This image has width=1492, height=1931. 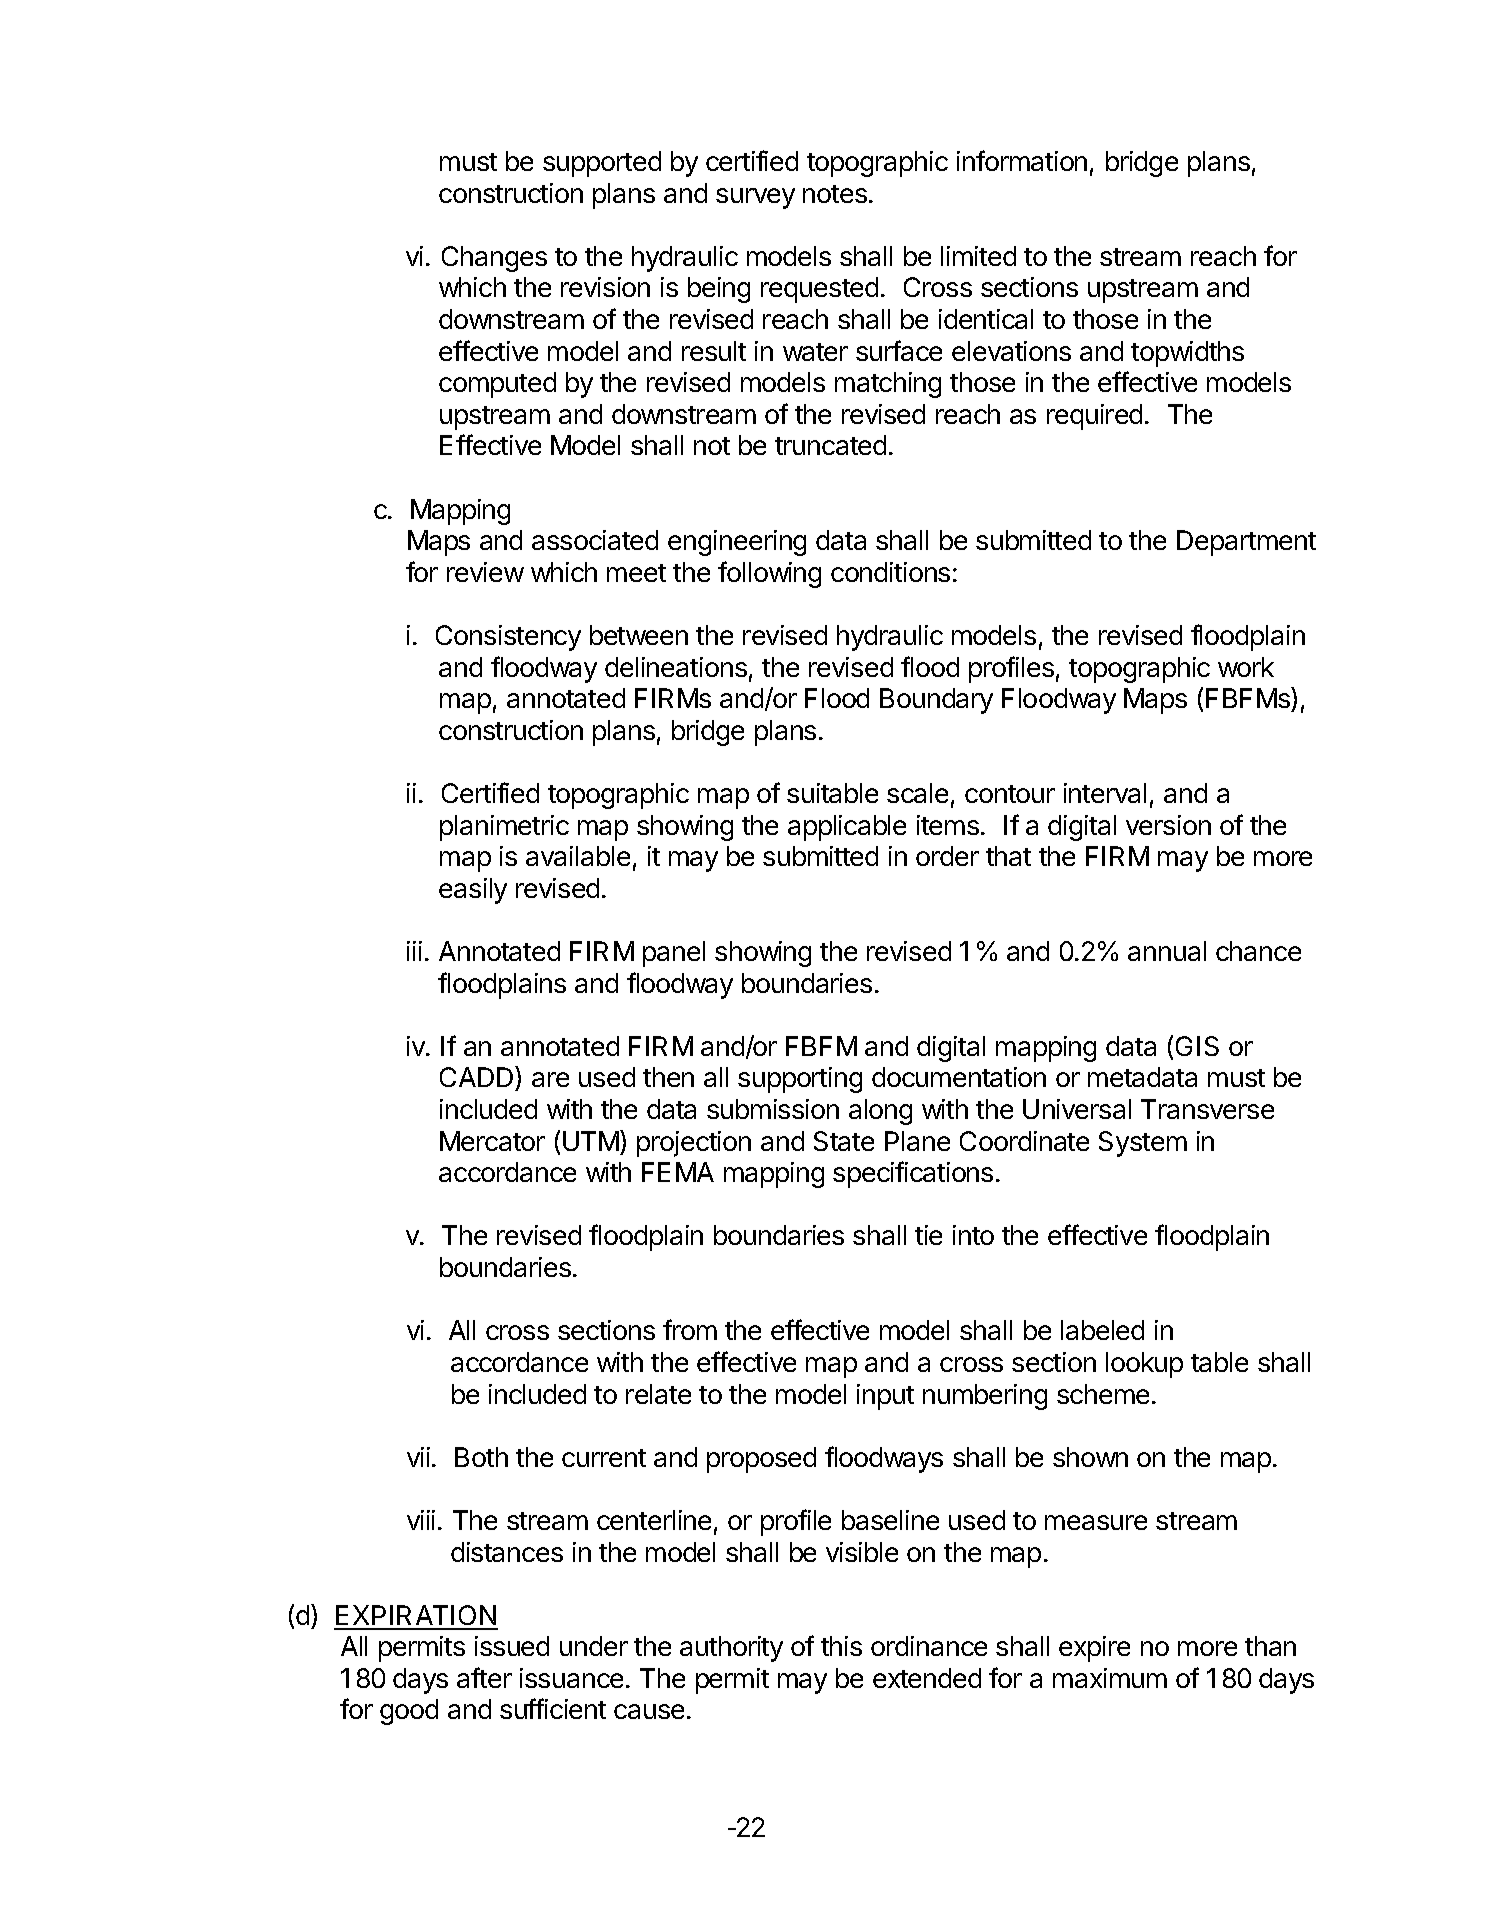 What do you see at coordinates (492, 1141) in the image?
I see `Mercator` at bounding box center [492, 1141].
